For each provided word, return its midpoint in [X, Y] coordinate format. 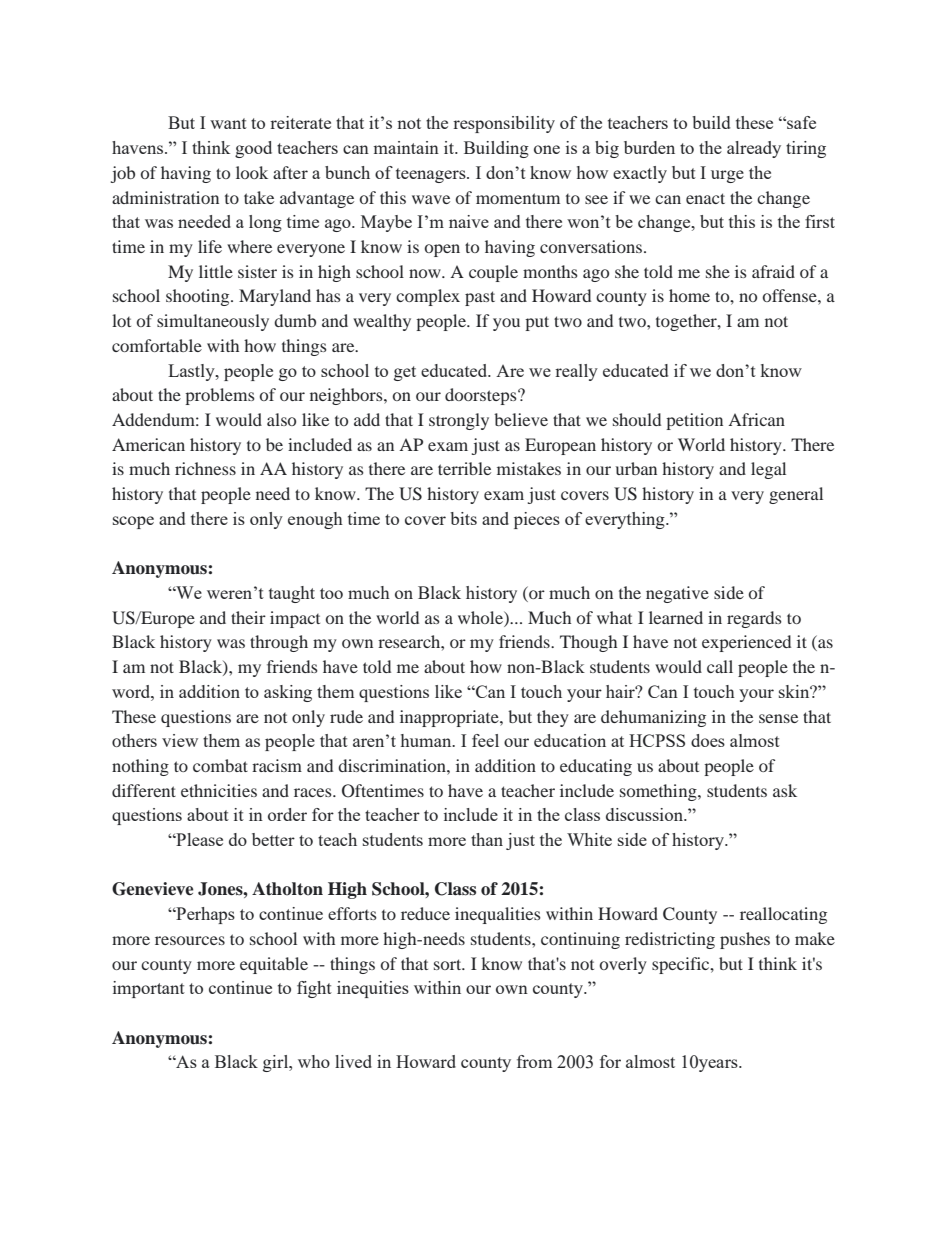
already [754, 149]
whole [481, 617]
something [659, 792]
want [228, 123]
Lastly [192, 372]
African [756, 419]
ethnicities [219, 790]
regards [754, 619]
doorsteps [482, 396]
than [487, 839]
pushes [745, 940]
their [248, 617]
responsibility [504, 124]
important [149, 989]
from [534, 1061]
